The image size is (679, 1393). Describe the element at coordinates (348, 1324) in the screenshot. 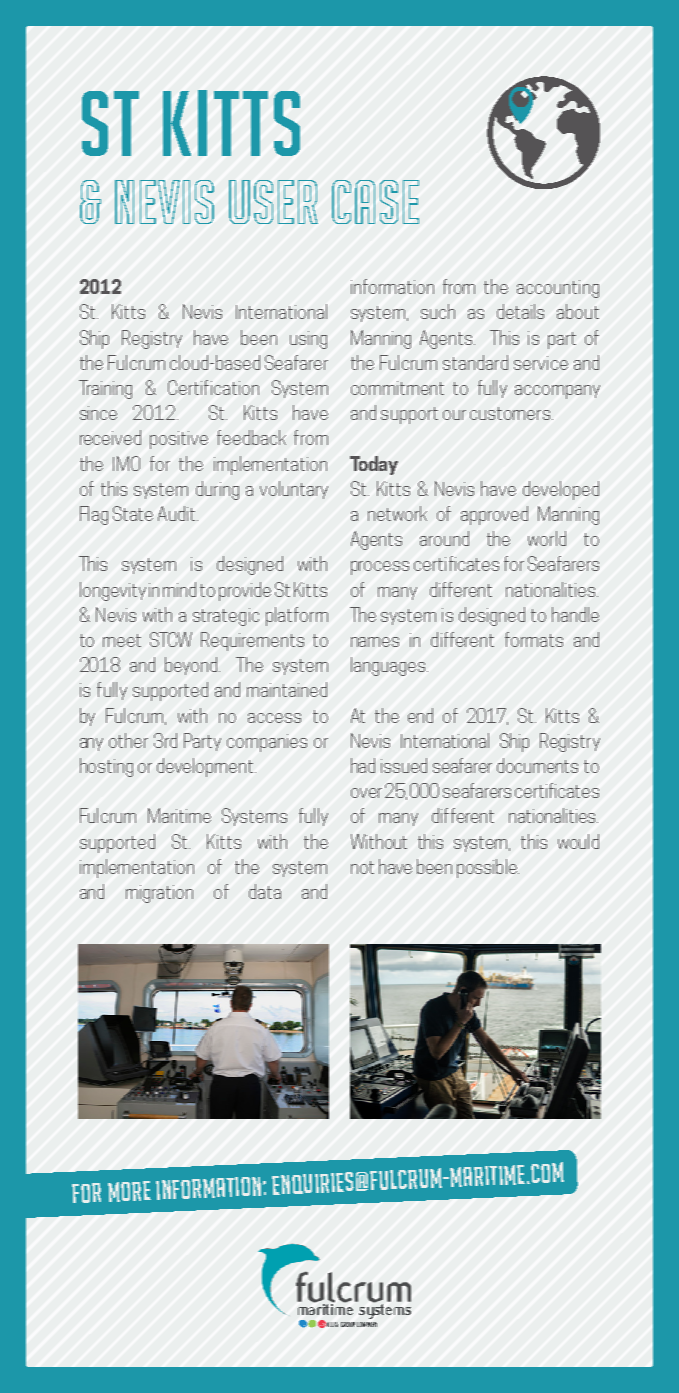

I see `GROUP` at that location.
